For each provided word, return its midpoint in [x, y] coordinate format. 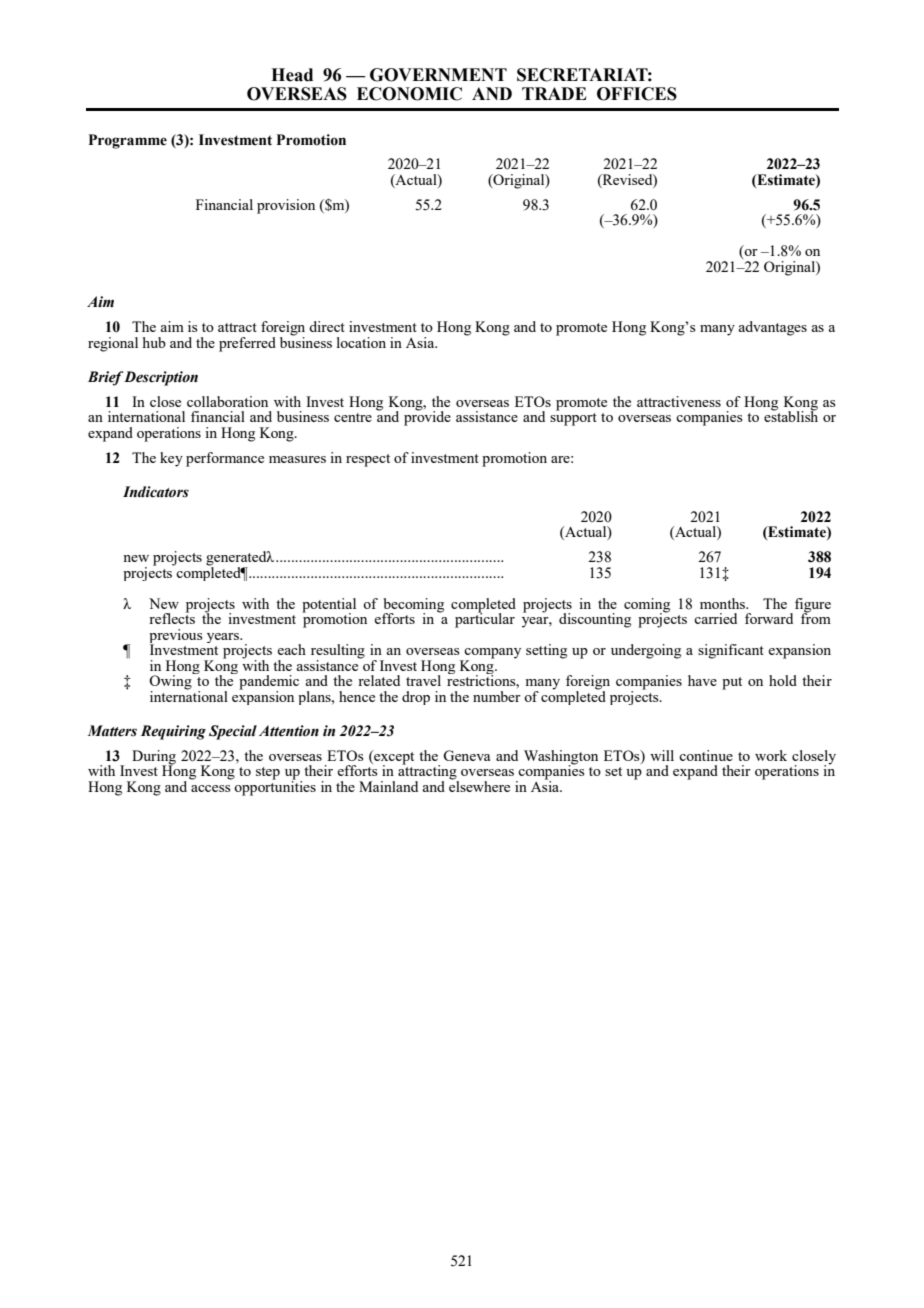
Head [292, 75]
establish [791, 415]
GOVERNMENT [438, 75]
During [154, 758]
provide [427, 417]
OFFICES [637, 94]
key [171, 459]
